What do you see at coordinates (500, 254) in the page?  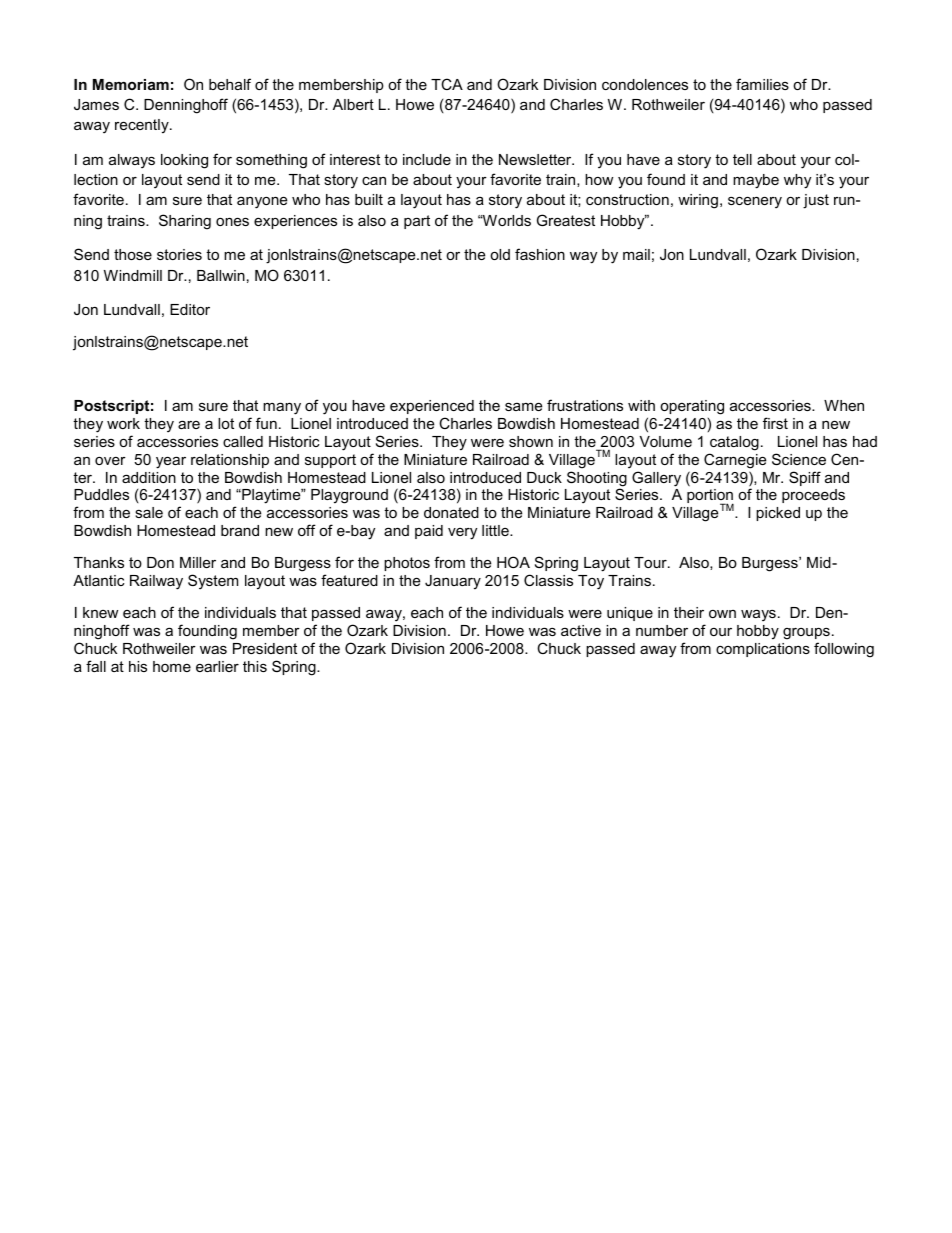 I see `old` at bounding box center [500, 254].
